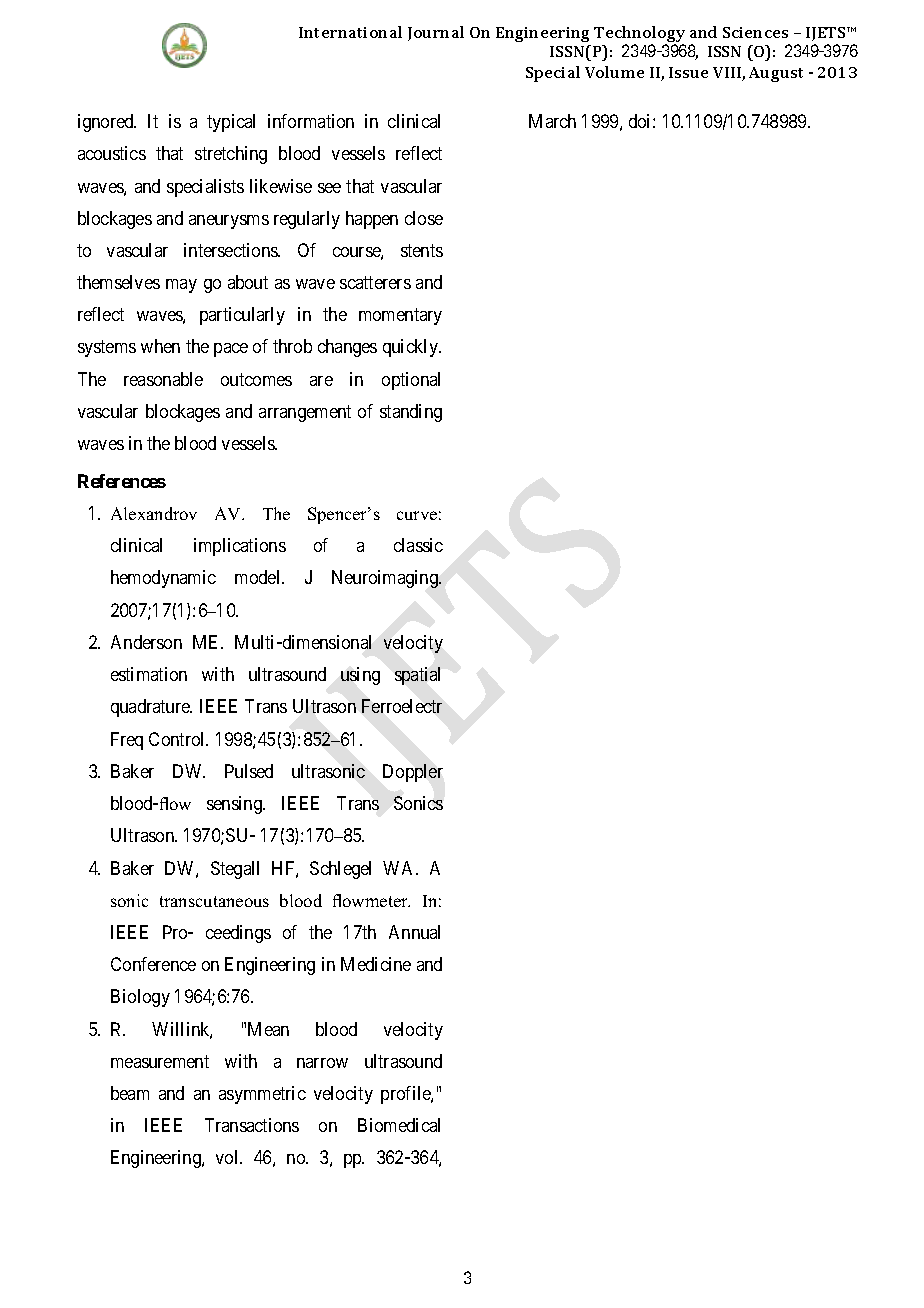  What do you see at coordinates (414, 932) in the page?
I see `Annual` at bounding box center [414, 932].
